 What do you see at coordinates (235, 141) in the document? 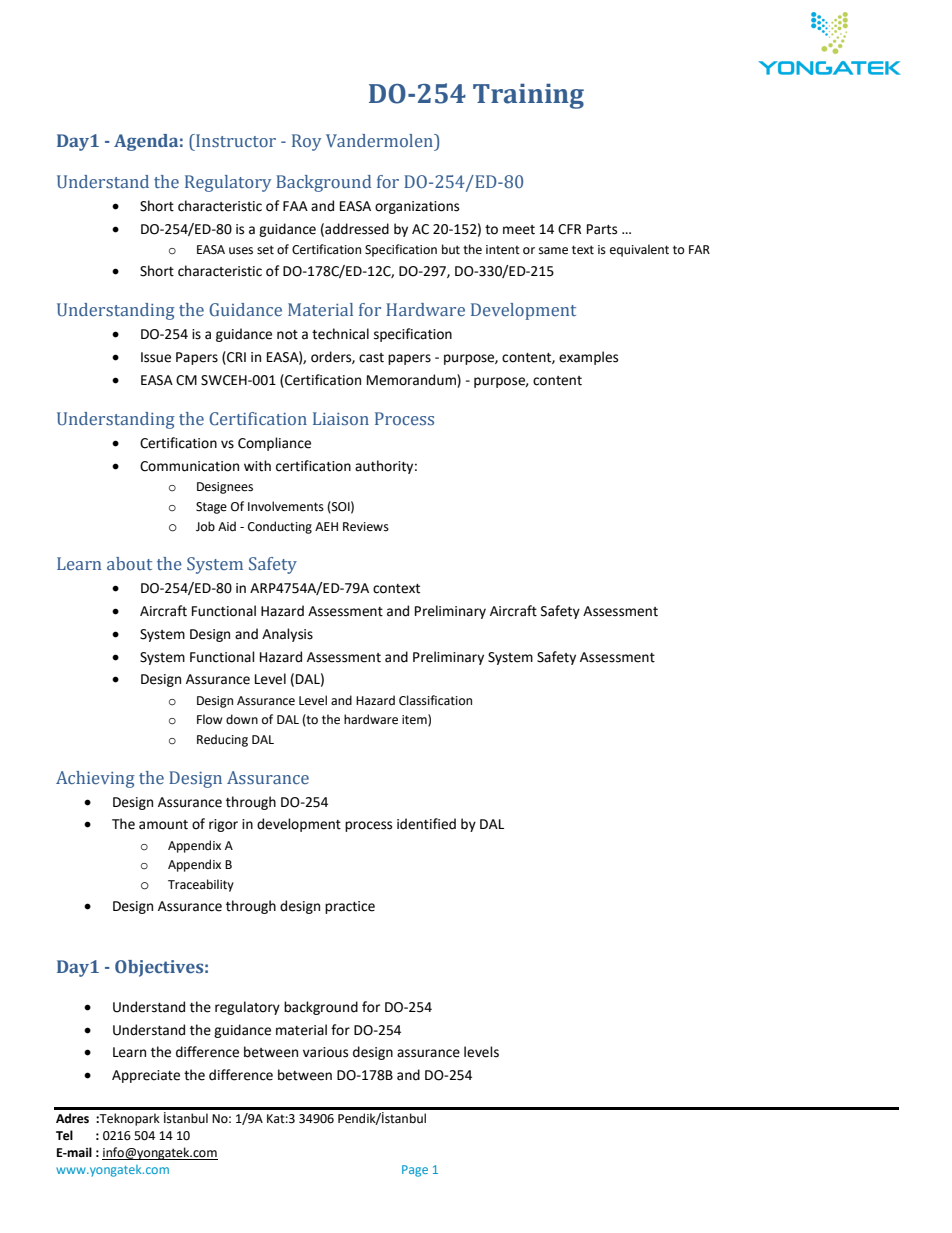
I see `Instructor` at bounding box center [235, 141].
